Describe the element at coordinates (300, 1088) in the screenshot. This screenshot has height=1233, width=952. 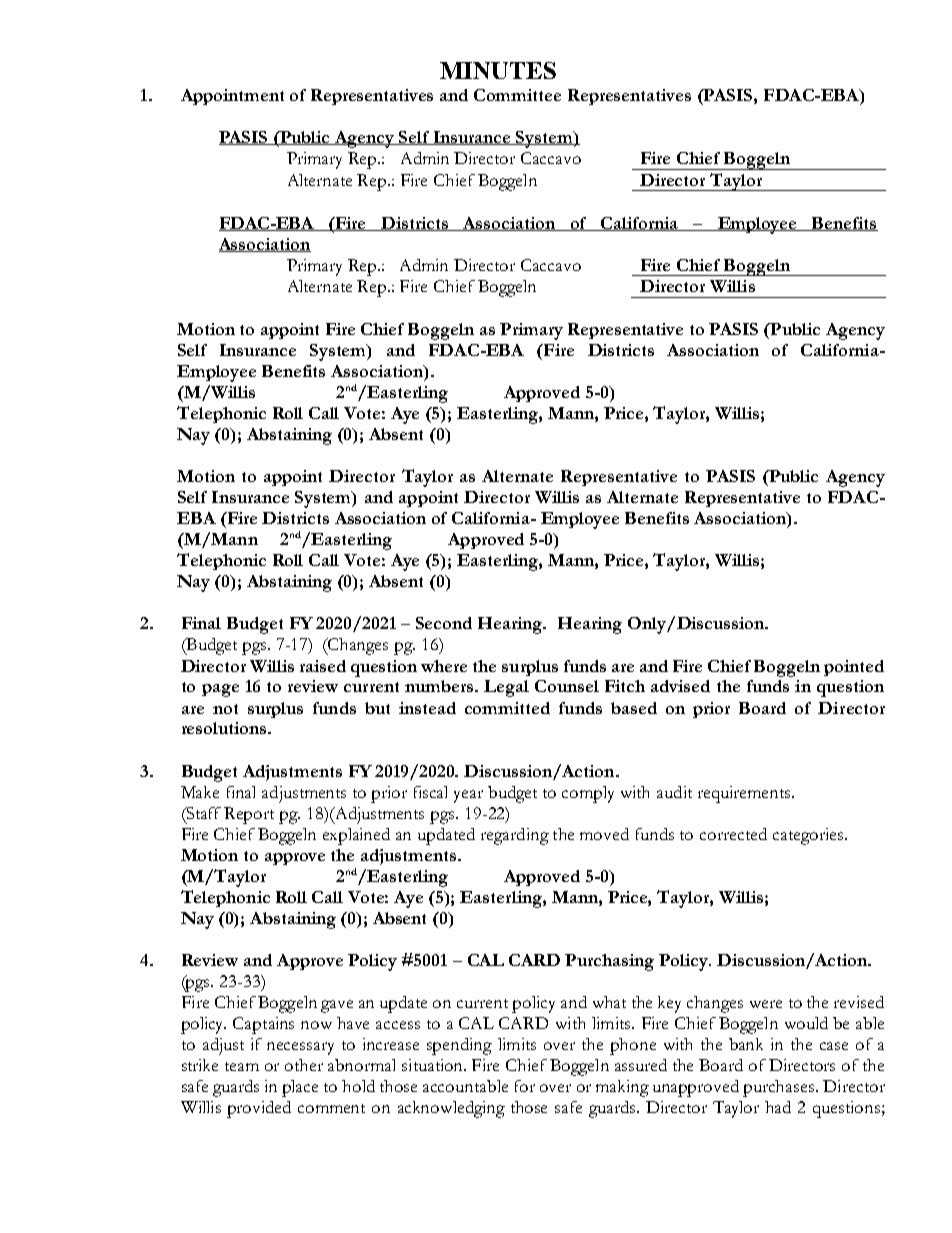
I see `place` at that location.
